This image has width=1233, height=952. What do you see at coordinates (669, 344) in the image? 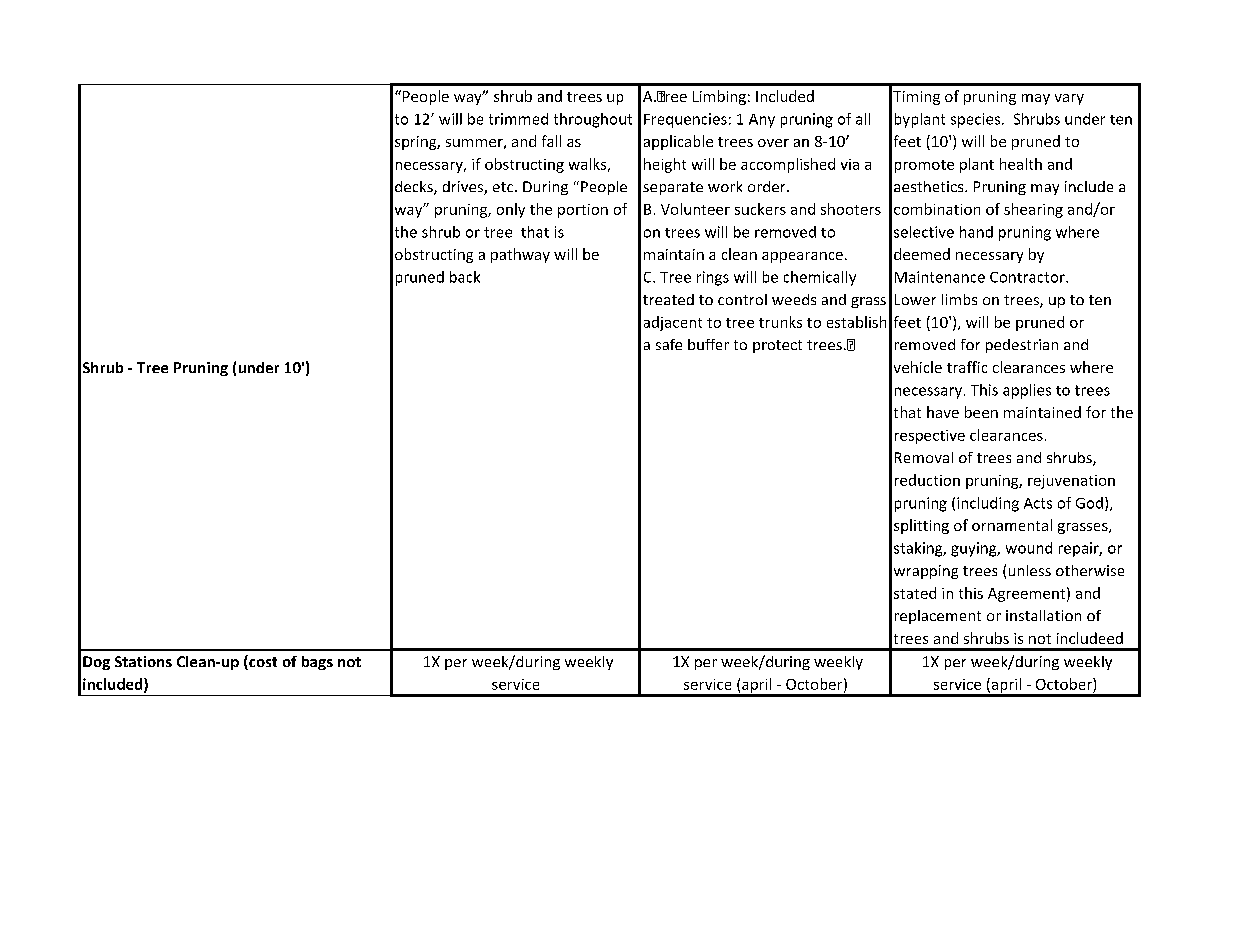
I see `safe` at bounding box center [669, 344].
